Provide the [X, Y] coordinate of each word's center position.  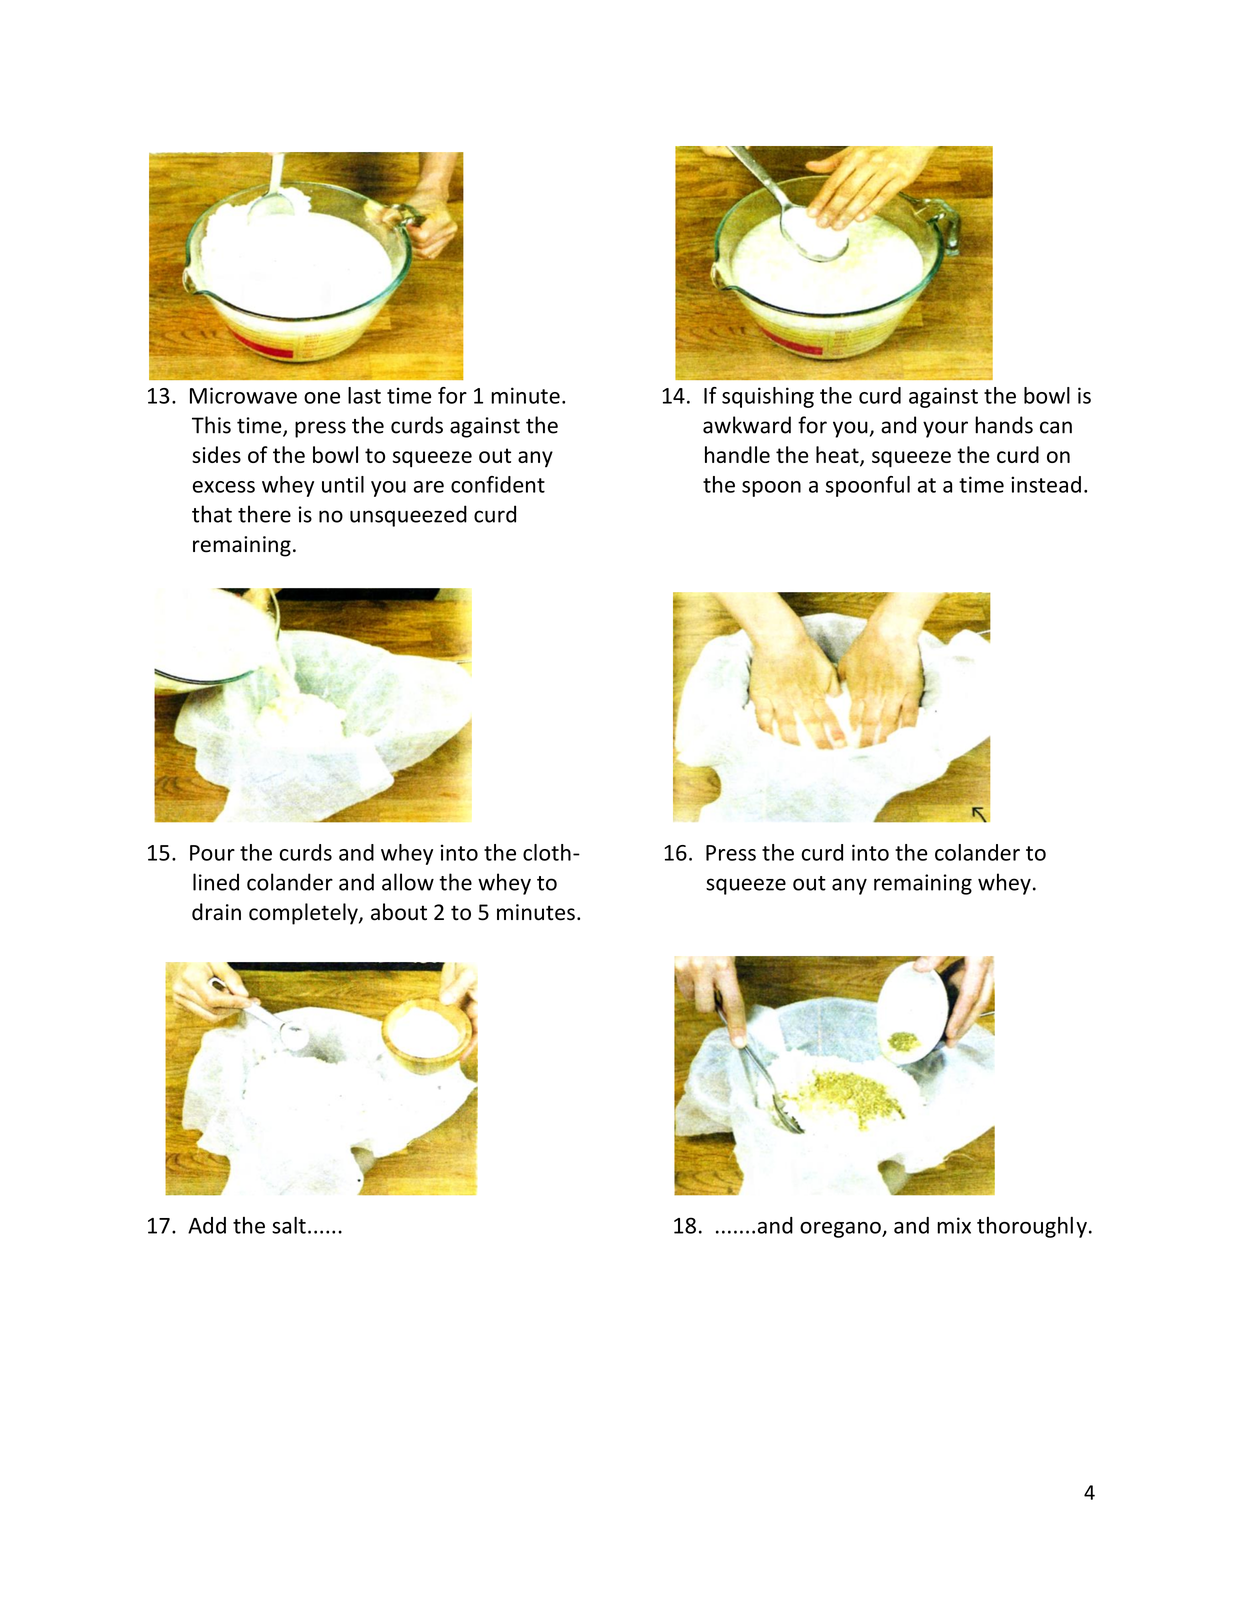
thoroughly [1032, 1227]
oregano [841, 1230]
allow [408, 882]
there [264, 514]
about [399, 912]
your [945, 429]
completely [304, 914]
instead [1046, 484]
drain [216, 912]
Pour [212, 853]
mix [954, 1225]
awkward [747, 425]
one [322, 398]
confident [498, 484]
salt [289, 1225]
